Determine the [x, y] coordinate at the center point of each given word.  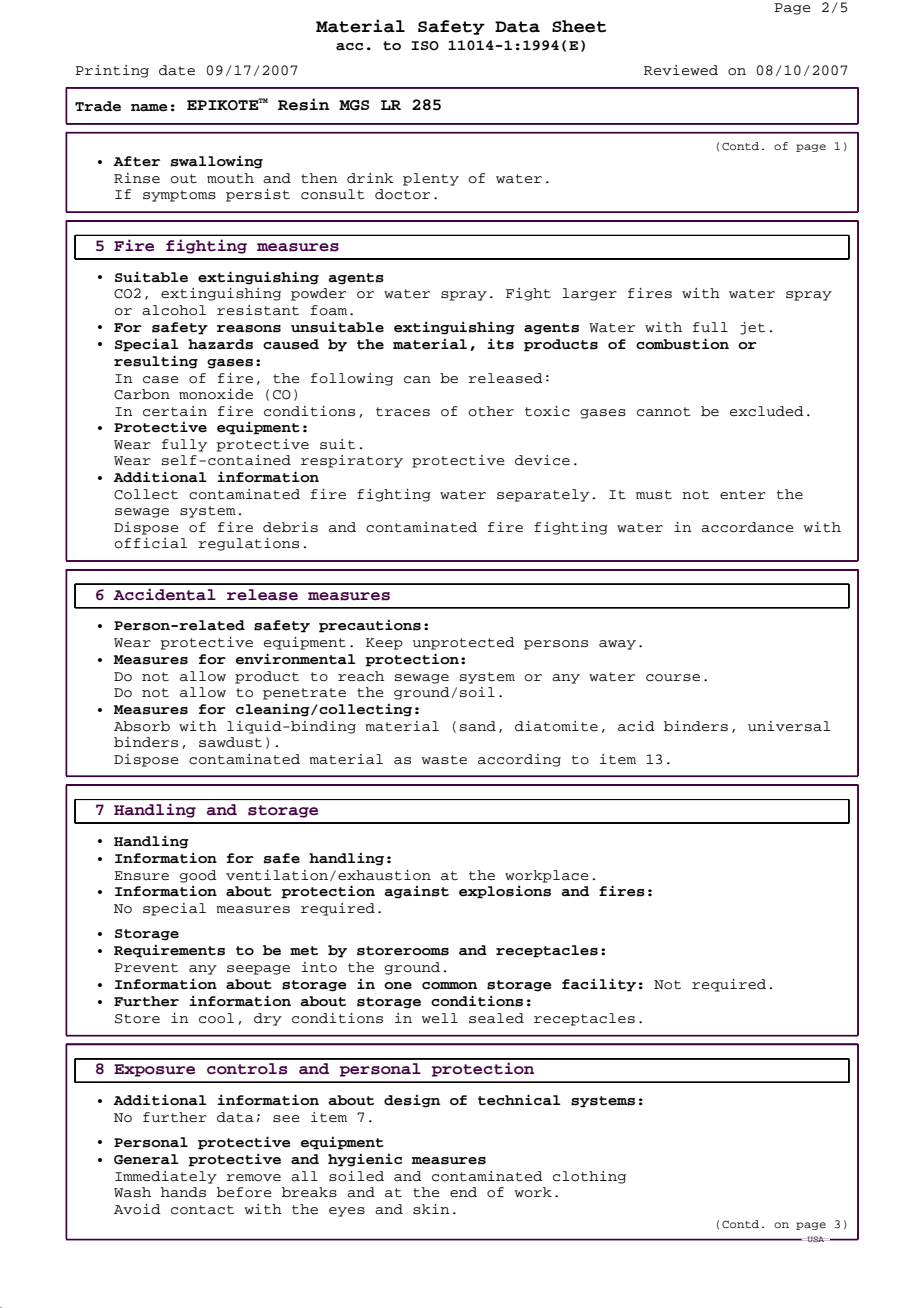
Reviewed [681, 70]
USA [816, 1239]
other [491, 411]
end [463, 1192]
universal [789, 726]
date [177, 70]
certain [175, 411]
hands [183, 1192]
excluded [767, 411]
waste [444, 760]
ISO [425, 46]
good [198, 876]
